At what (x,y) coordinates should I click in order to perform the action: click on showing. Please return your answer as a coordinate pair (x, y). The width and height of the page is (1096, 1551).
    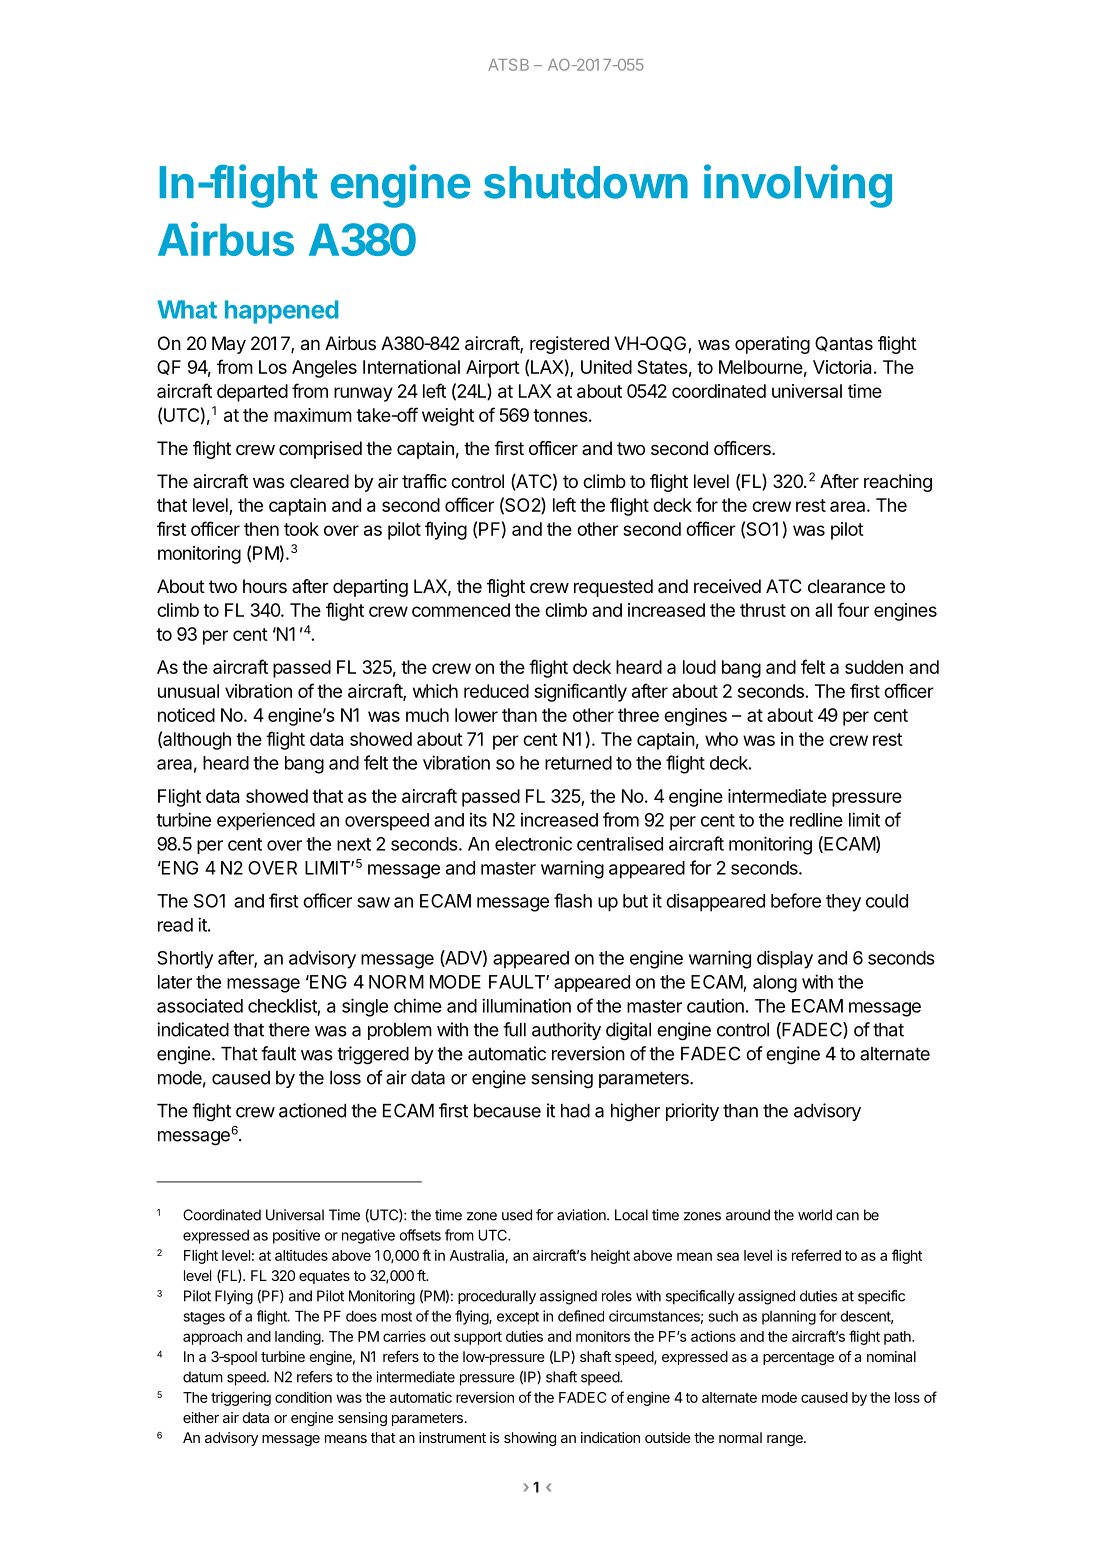
    Looking at the image, I should click on (530, 1439).
